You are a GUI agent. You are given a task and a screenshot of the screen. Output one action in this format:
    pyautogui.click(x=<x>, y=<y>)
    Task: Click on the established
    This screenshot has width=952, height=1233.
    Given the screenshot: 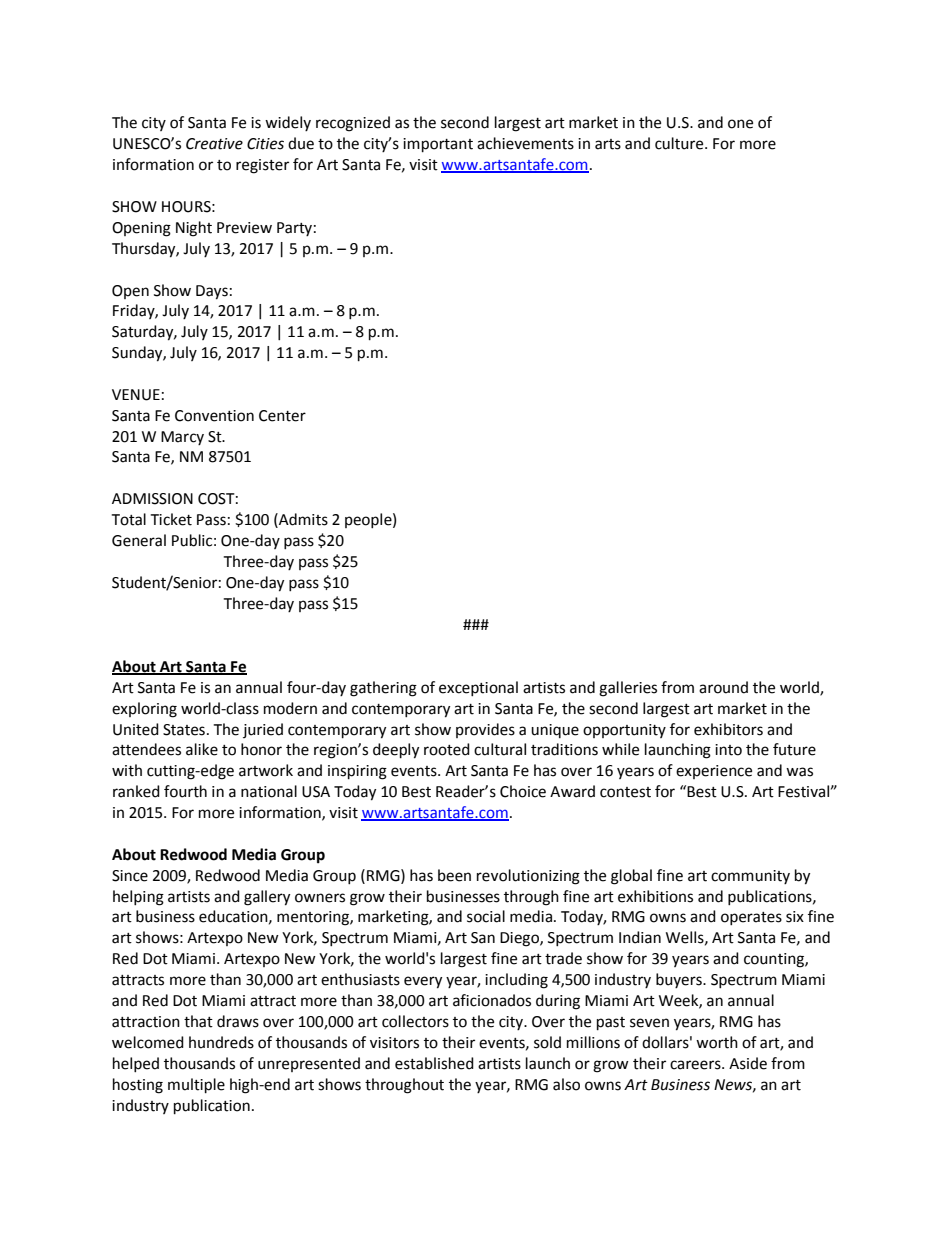 What is the action you would take?
    pyautogui.click(x=434, y=1063)
